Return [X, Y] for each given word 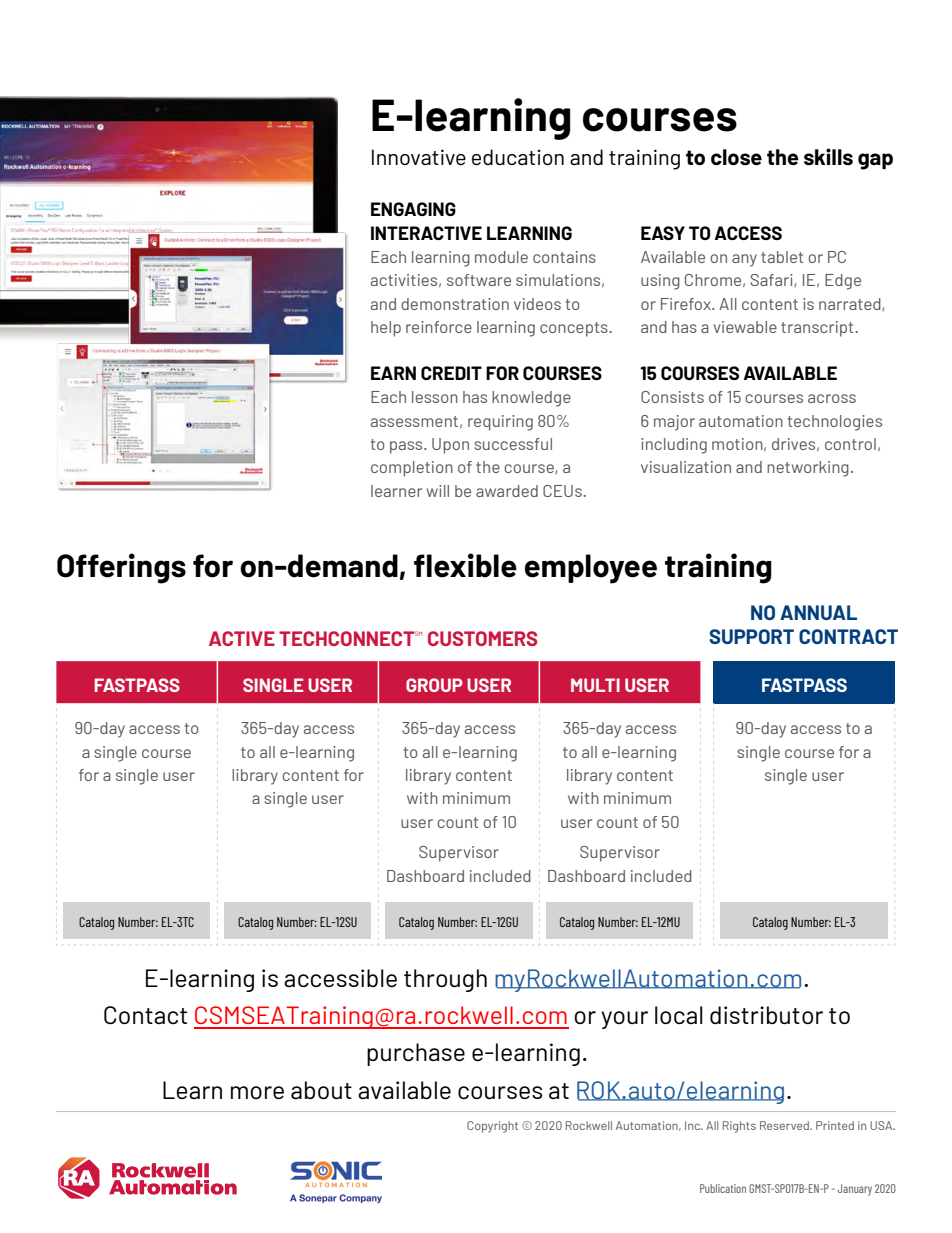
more [257, 1092]
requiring [500, 423]
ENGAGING [413, 209]
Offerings [121, 568]
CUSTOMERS [482, 638]
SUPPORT [751, 636]
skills [828, 156]
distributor [766, 1015]
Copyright [492, 1127]
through [445, 980]
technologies [835, 423]
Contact [145, 1015]
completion [412, 469]
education [518, 157]
